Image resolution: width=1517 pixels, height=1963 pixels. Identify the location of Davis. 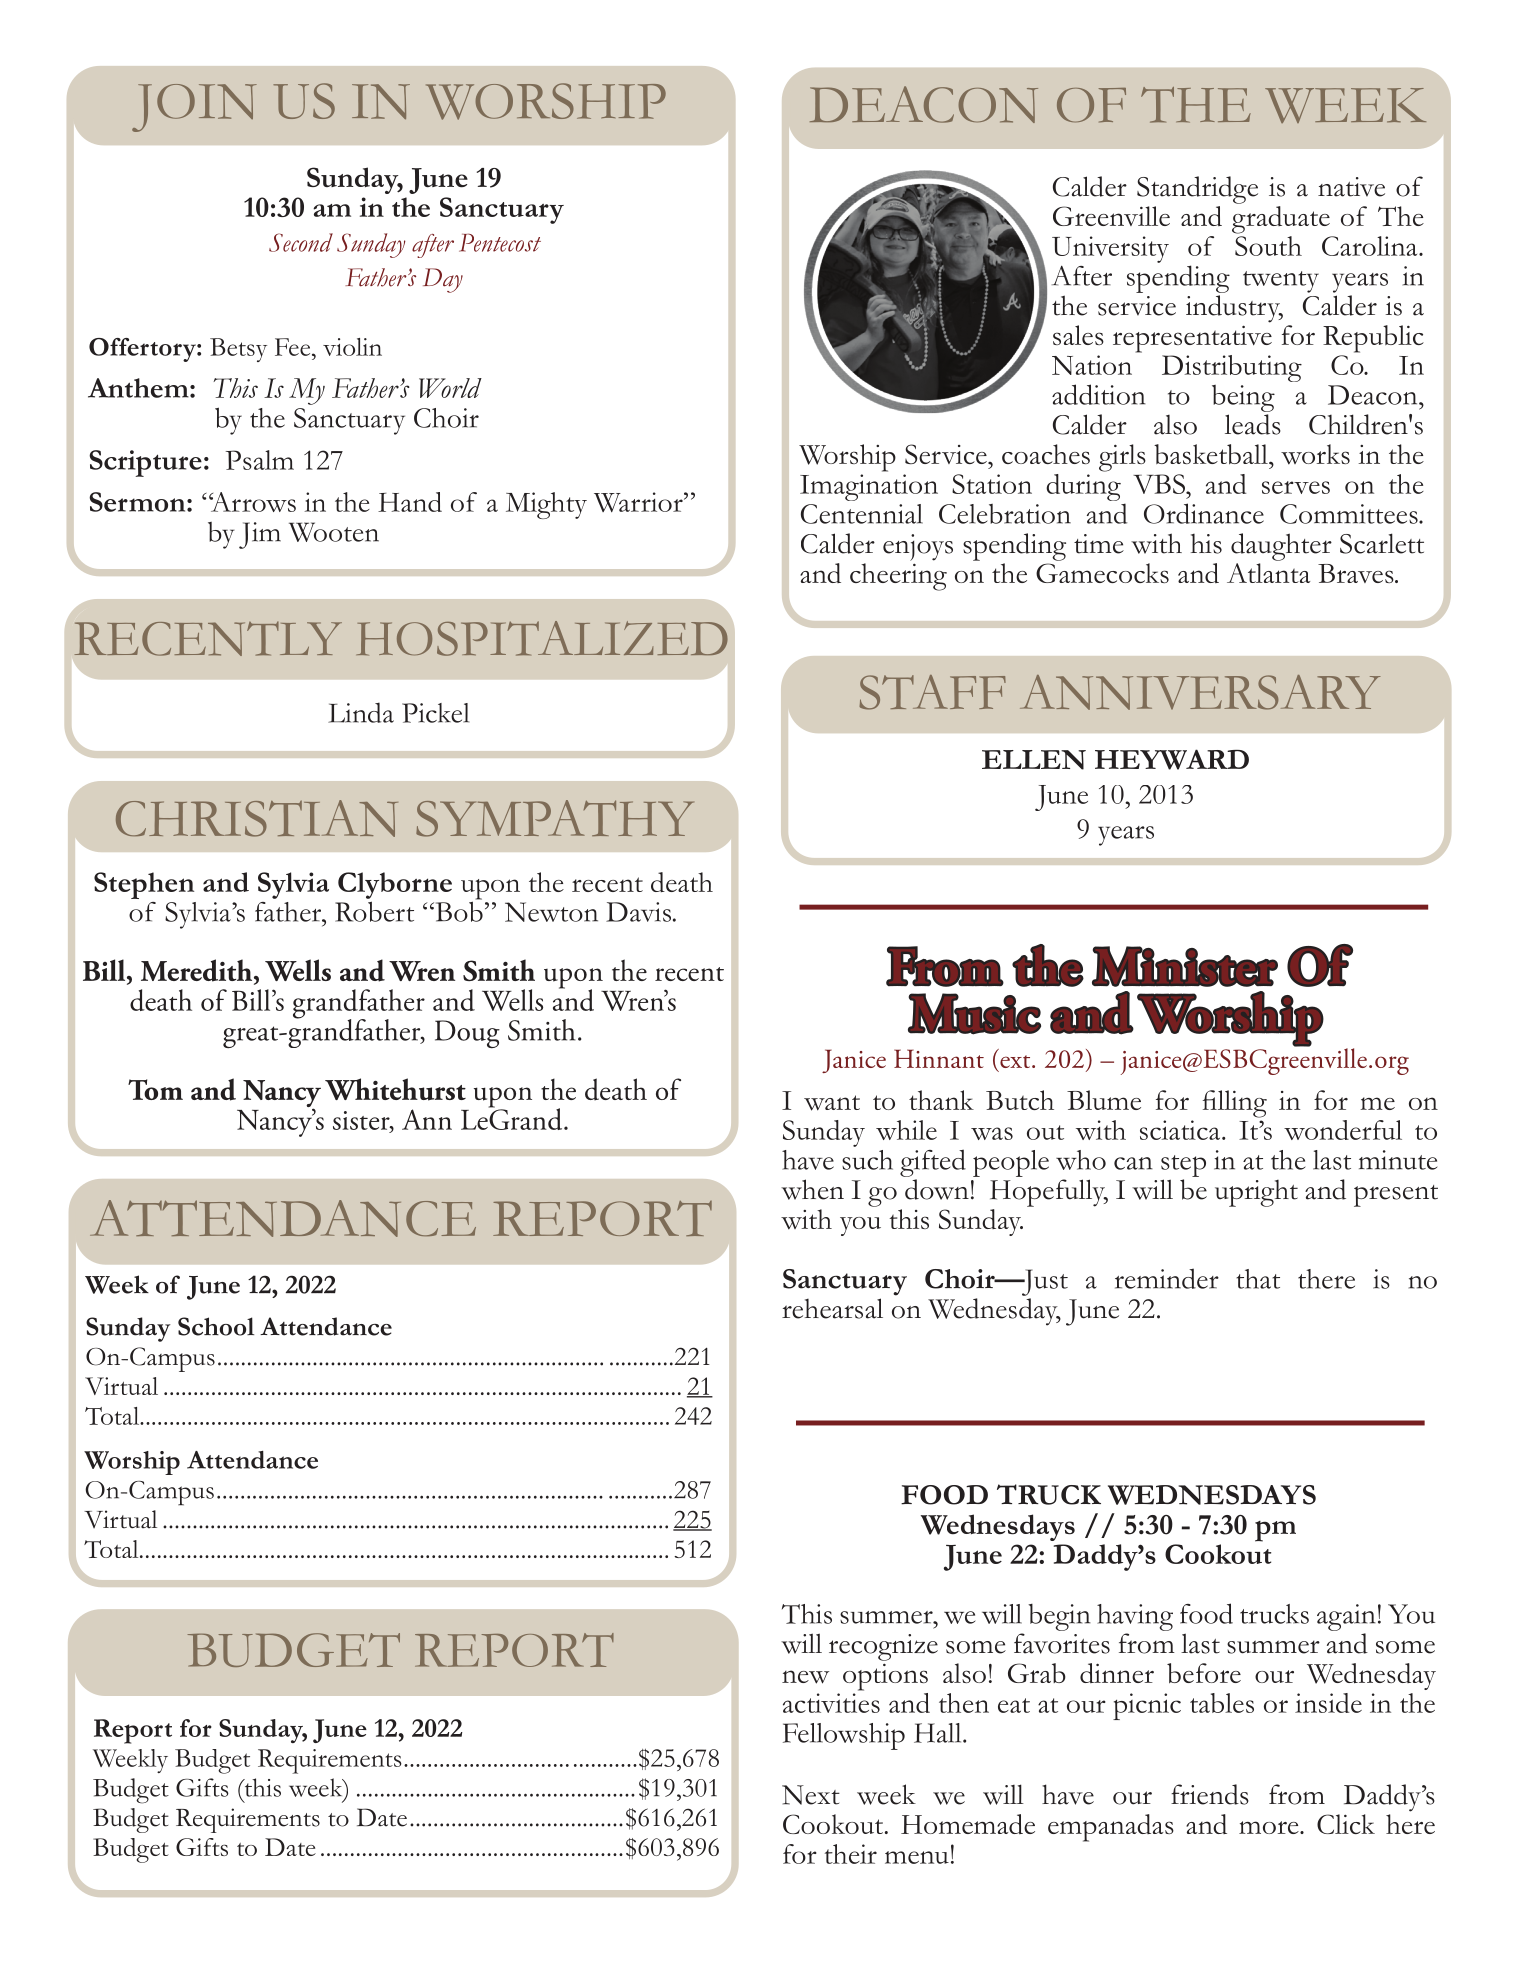
(638, 912).
